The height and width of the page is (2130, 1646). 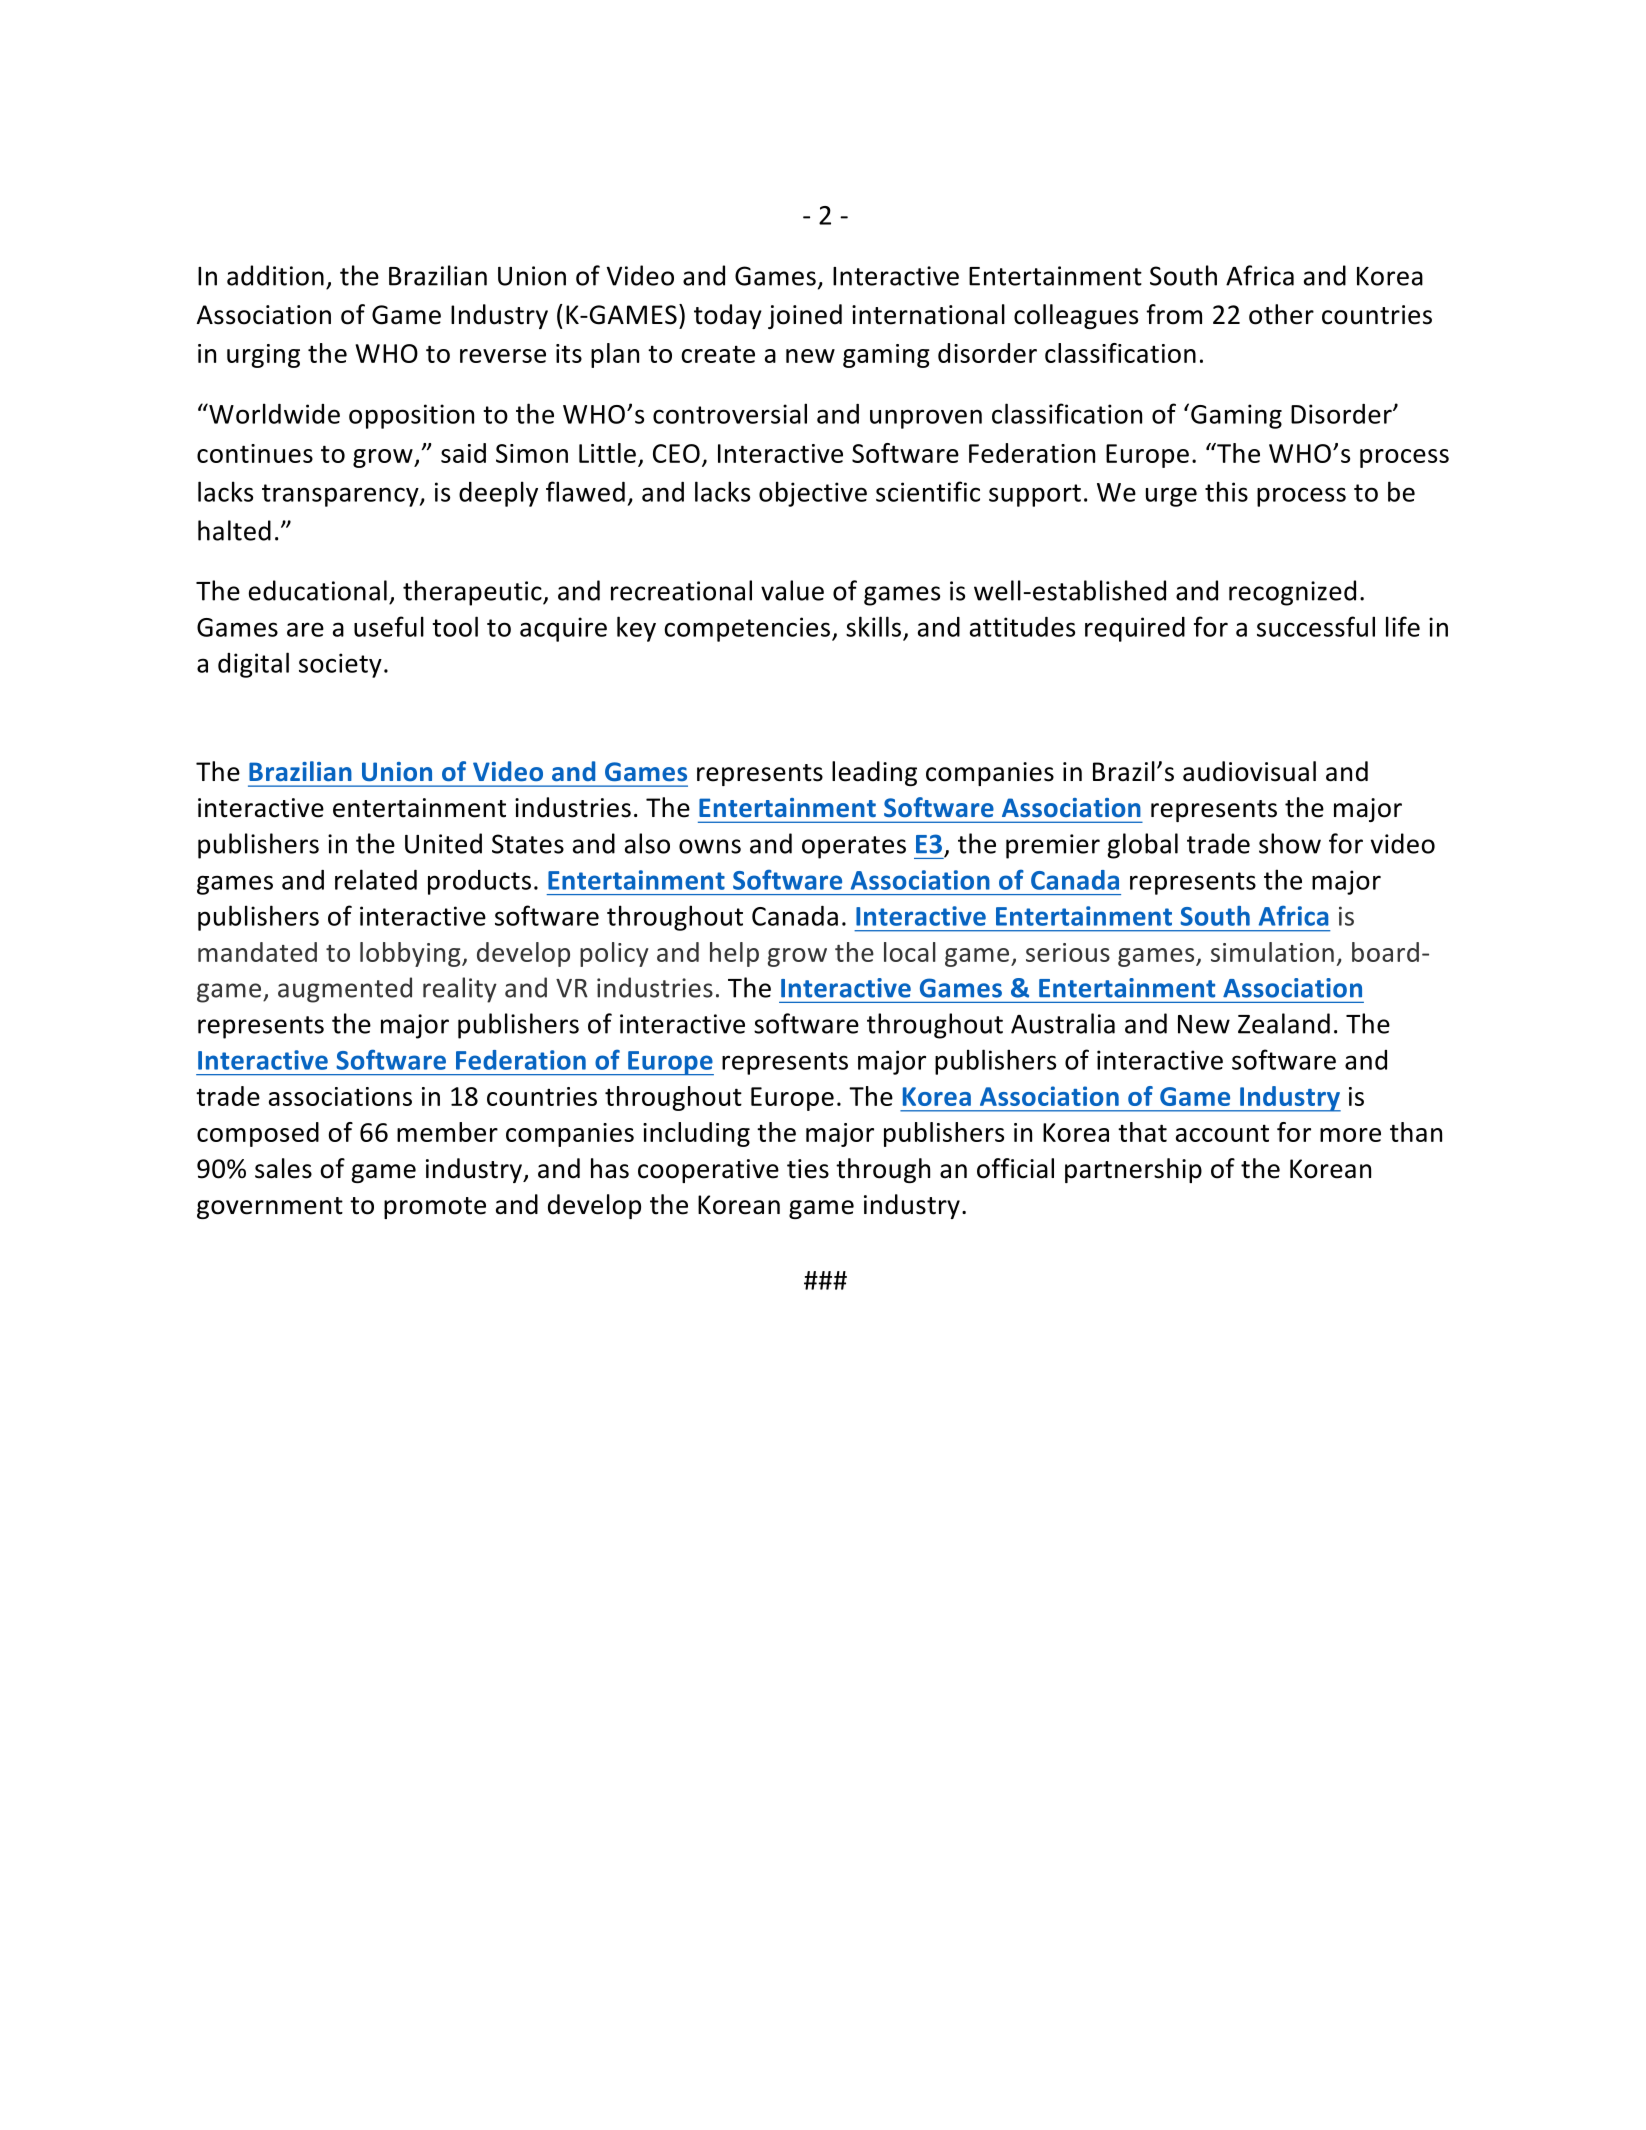 What do you see at coordinates (340, 665) in the page?
I see `society` at bounding box center [340, 665].
